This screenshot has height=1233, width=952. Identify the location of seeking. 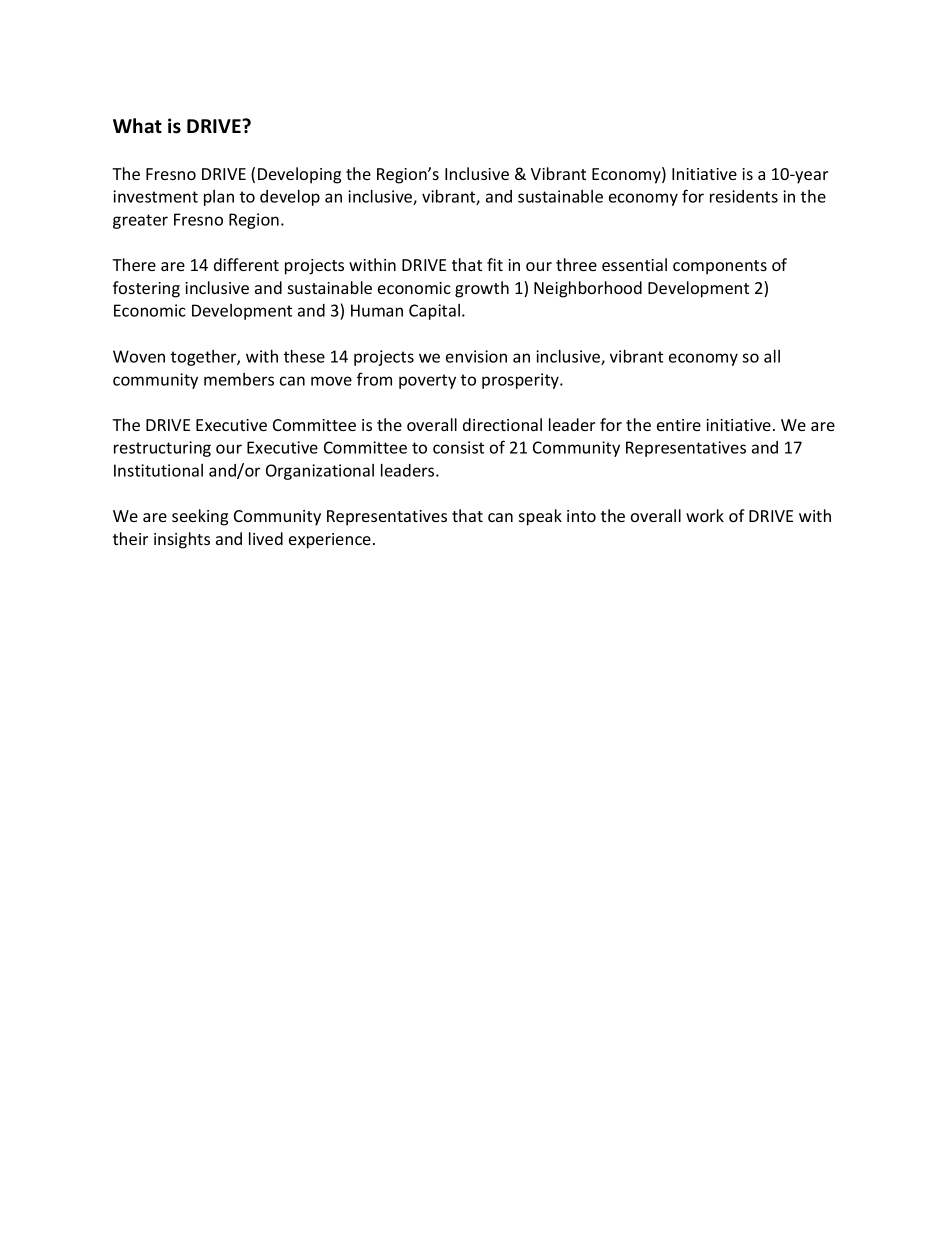
(200, 517).
